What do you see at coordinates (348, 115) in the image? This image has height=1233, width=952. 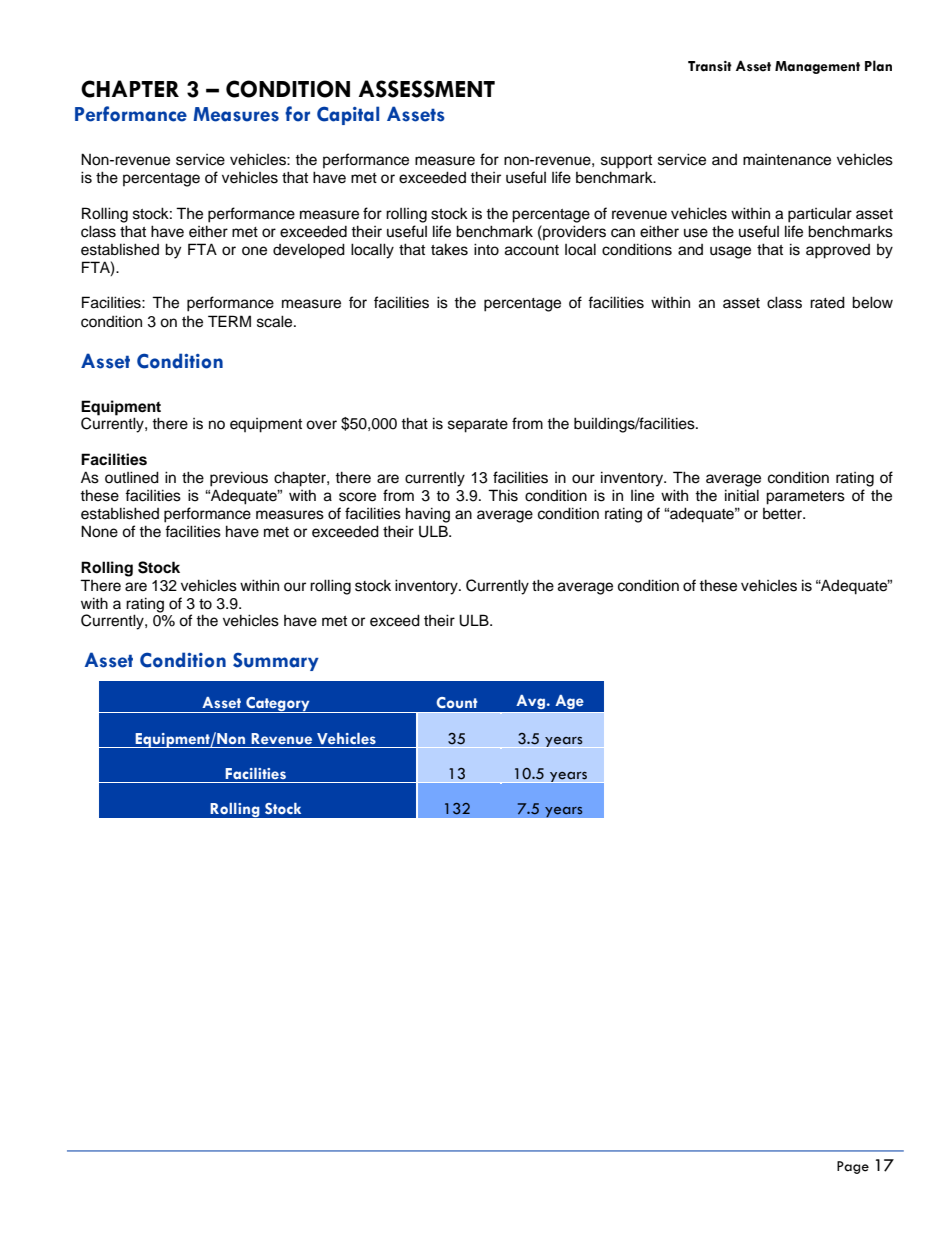 I see `Capital` at bounding box center [348, 115].
